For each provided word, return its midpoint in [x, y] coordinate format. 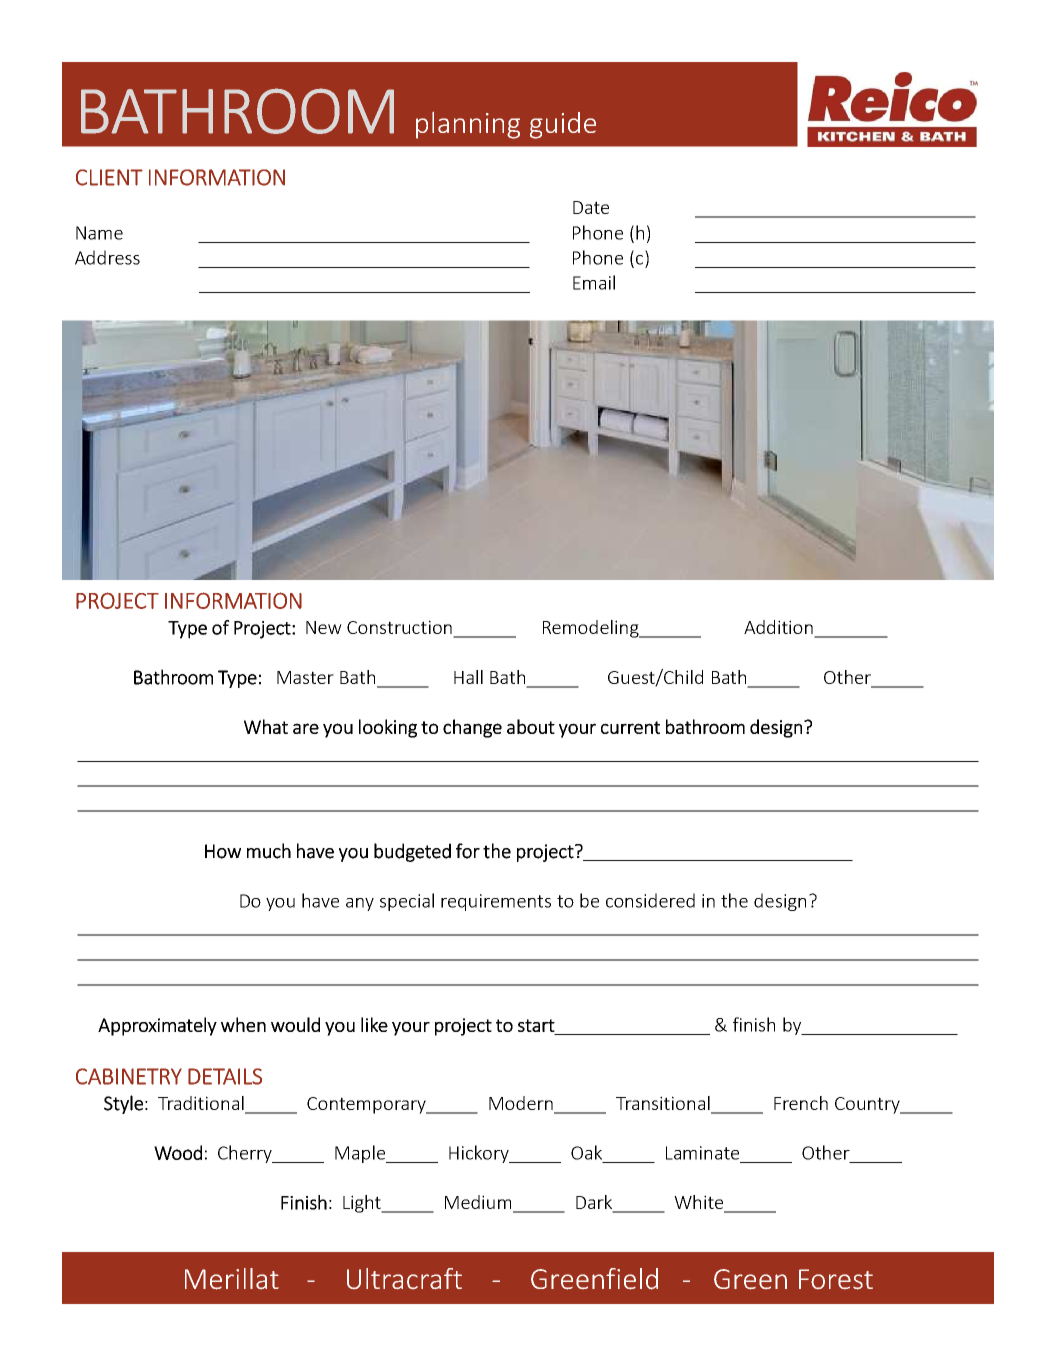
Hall [468, 677]
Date [591, 207]
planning [468, 125]
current [630, 727]
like [374, 1024]
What [266, 726]
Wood [178, 1152]
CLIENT [109, 177]
